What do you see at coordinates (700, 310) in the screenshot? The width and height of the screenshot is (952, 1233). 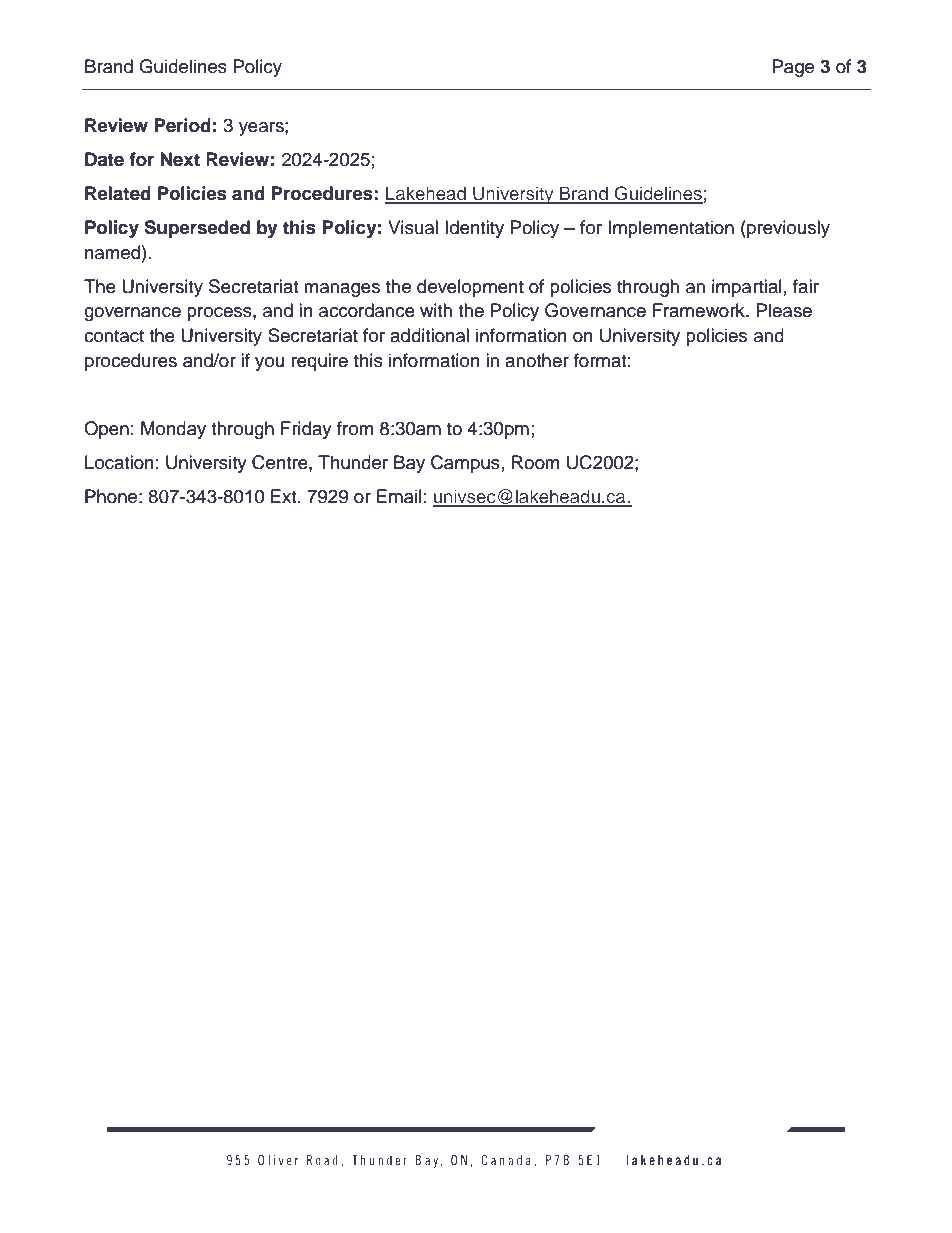 I see `Framework` at bounding box center [700, 310].
